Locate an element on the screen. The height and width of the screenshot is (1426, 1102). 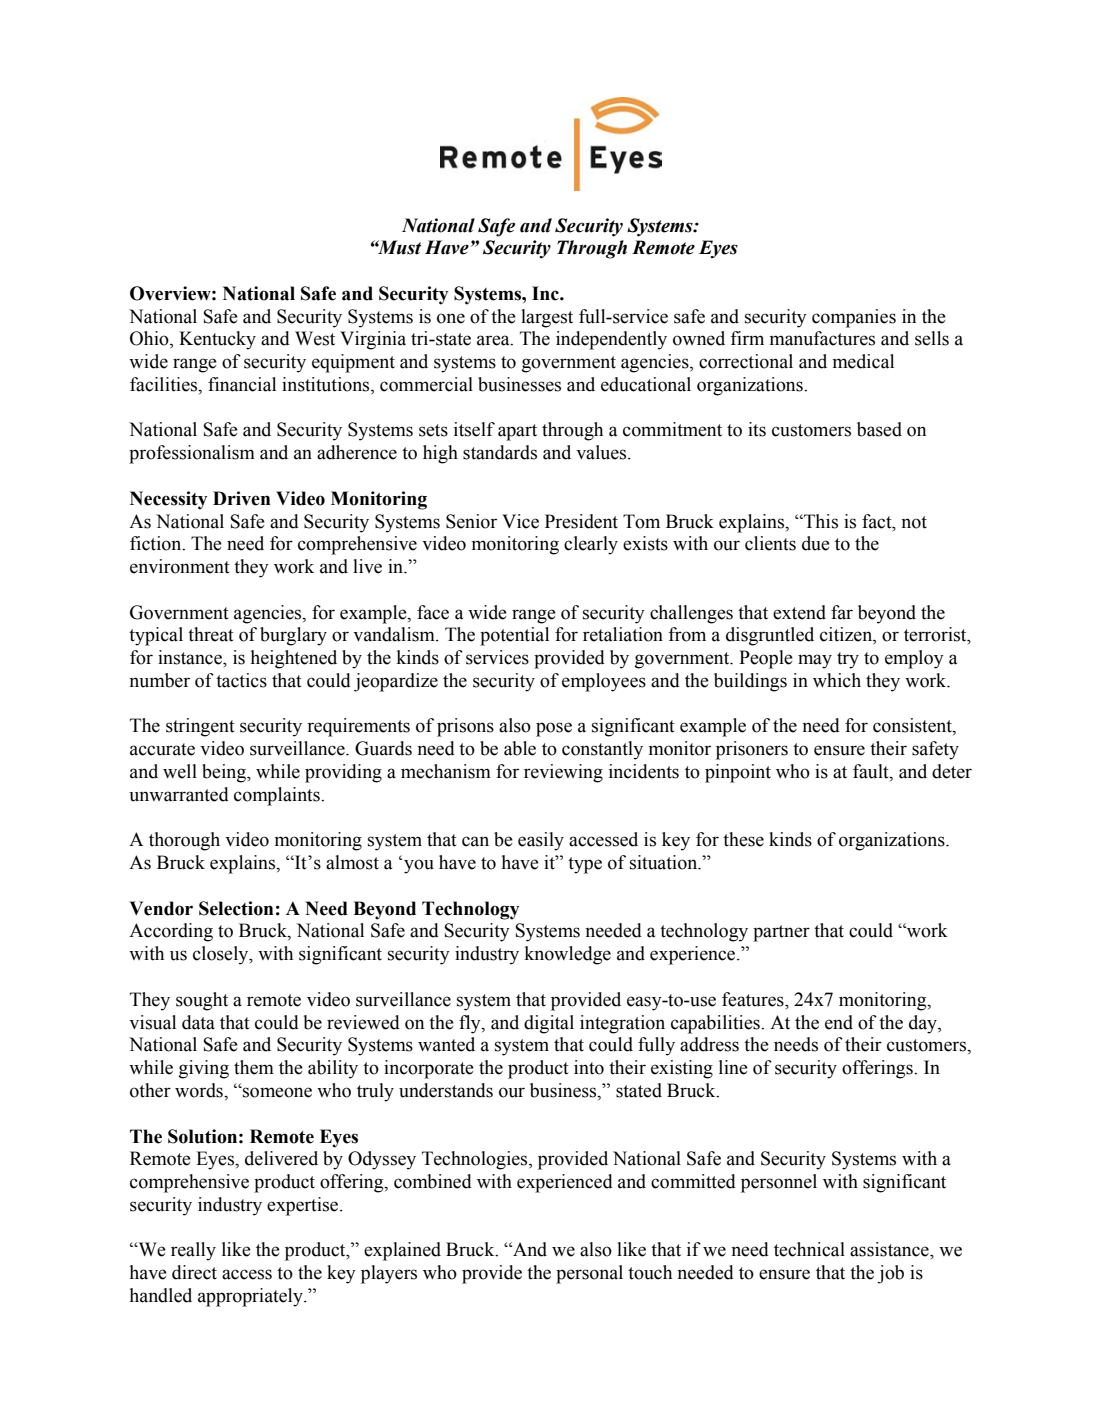
appropriately is located at coordinates (251, 1297).
